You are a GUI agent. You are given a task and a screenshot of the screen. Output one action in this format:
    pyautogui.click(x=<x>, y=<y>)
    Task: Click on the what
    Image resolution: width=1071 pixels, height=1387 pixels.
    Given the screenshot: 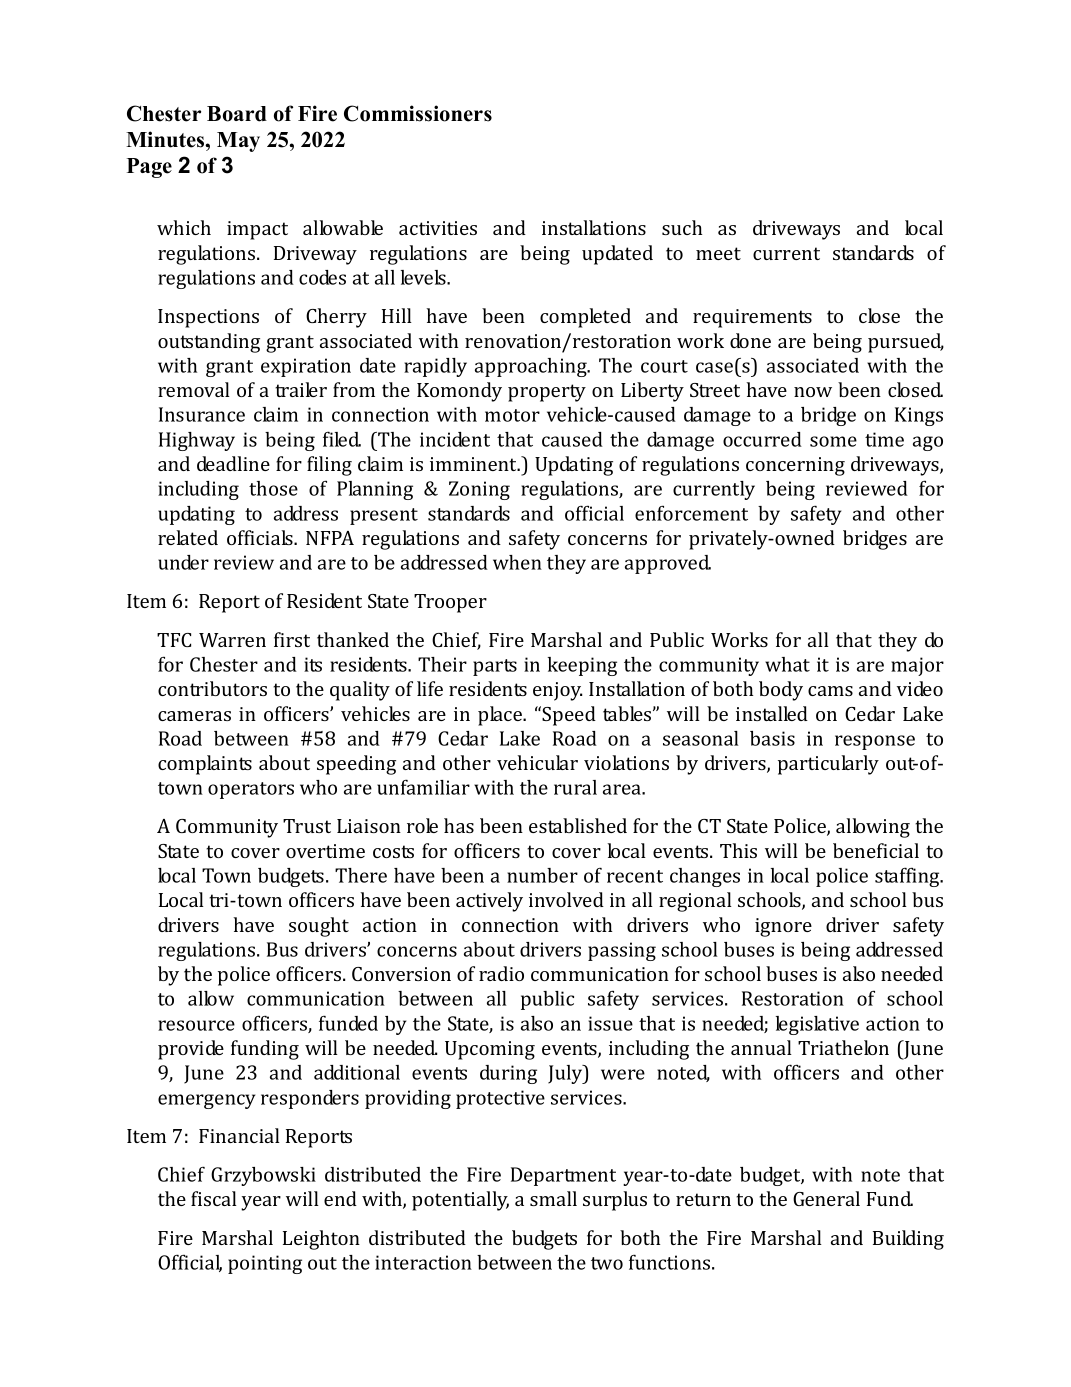 What is the action you would take?
    pyautogui.click(x=787, y=664)
